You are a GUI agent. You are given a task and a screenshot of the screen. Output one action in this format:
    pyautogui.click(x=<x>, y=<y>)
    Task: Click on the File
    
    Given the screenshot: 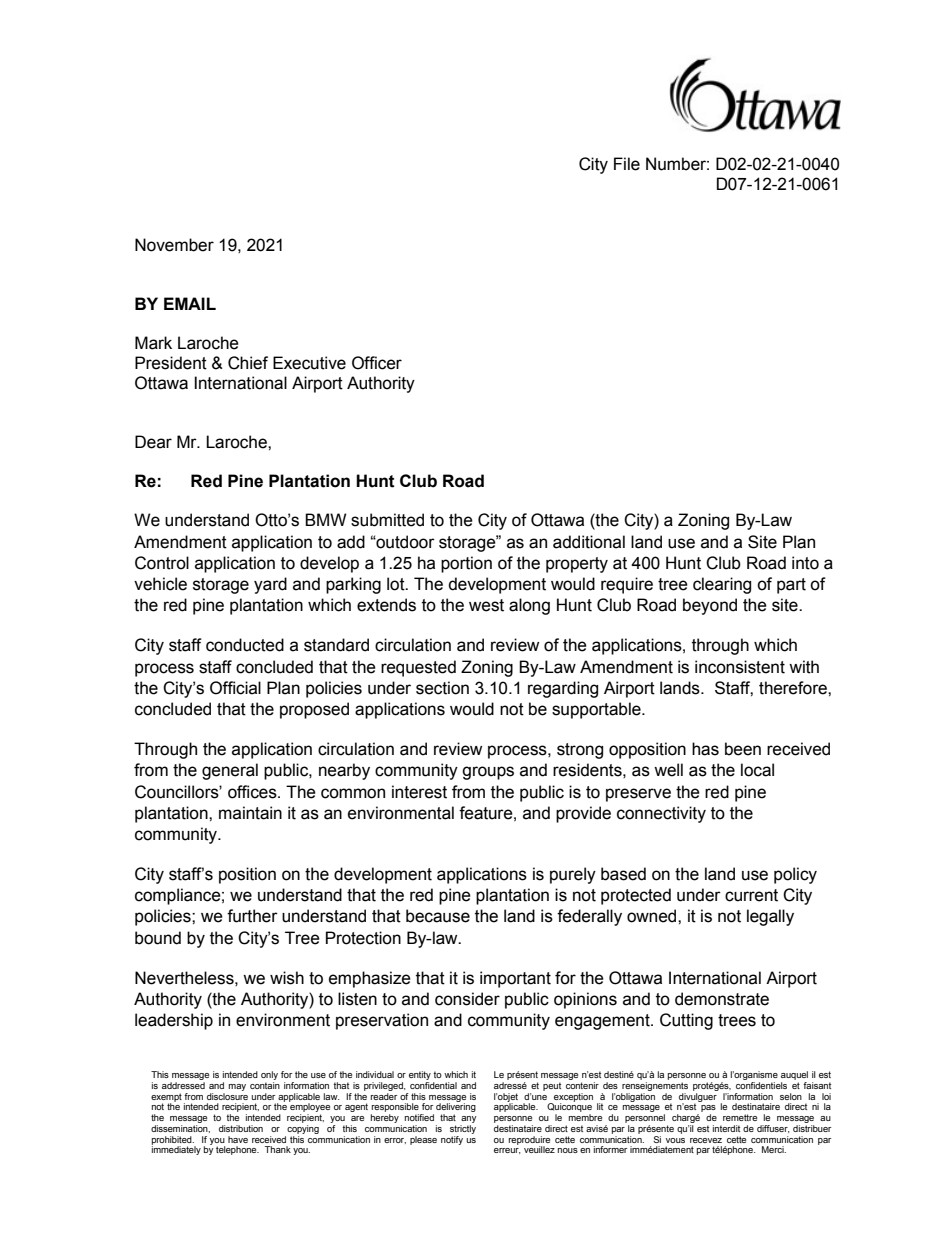 What is the action you would take?
    pyautogui.click(x=627, y=164)
